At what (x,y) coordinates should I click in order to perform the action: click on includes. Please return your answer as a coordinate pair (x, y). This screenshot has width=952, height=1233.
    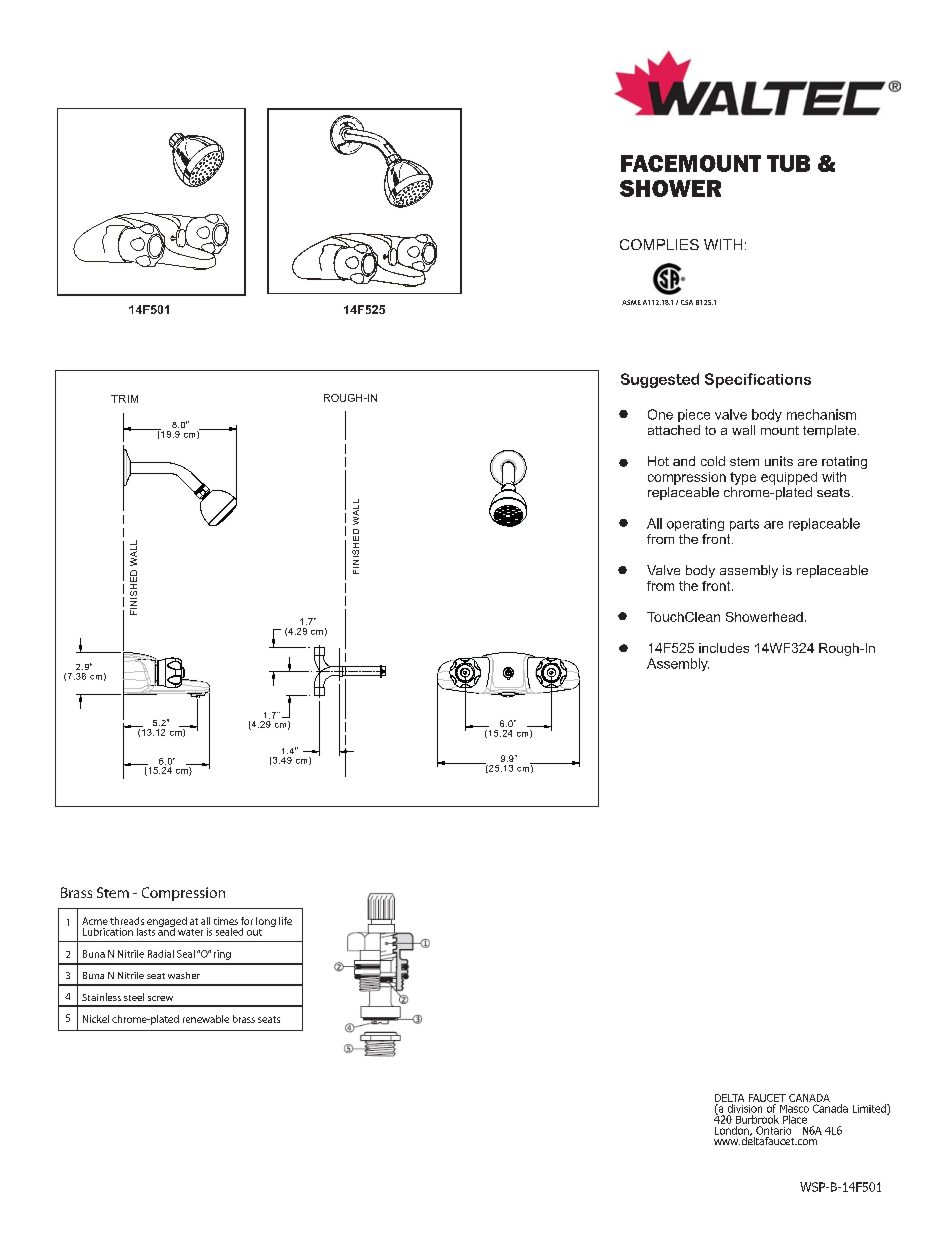
    Looking at the image, I should click on (724, 648).
